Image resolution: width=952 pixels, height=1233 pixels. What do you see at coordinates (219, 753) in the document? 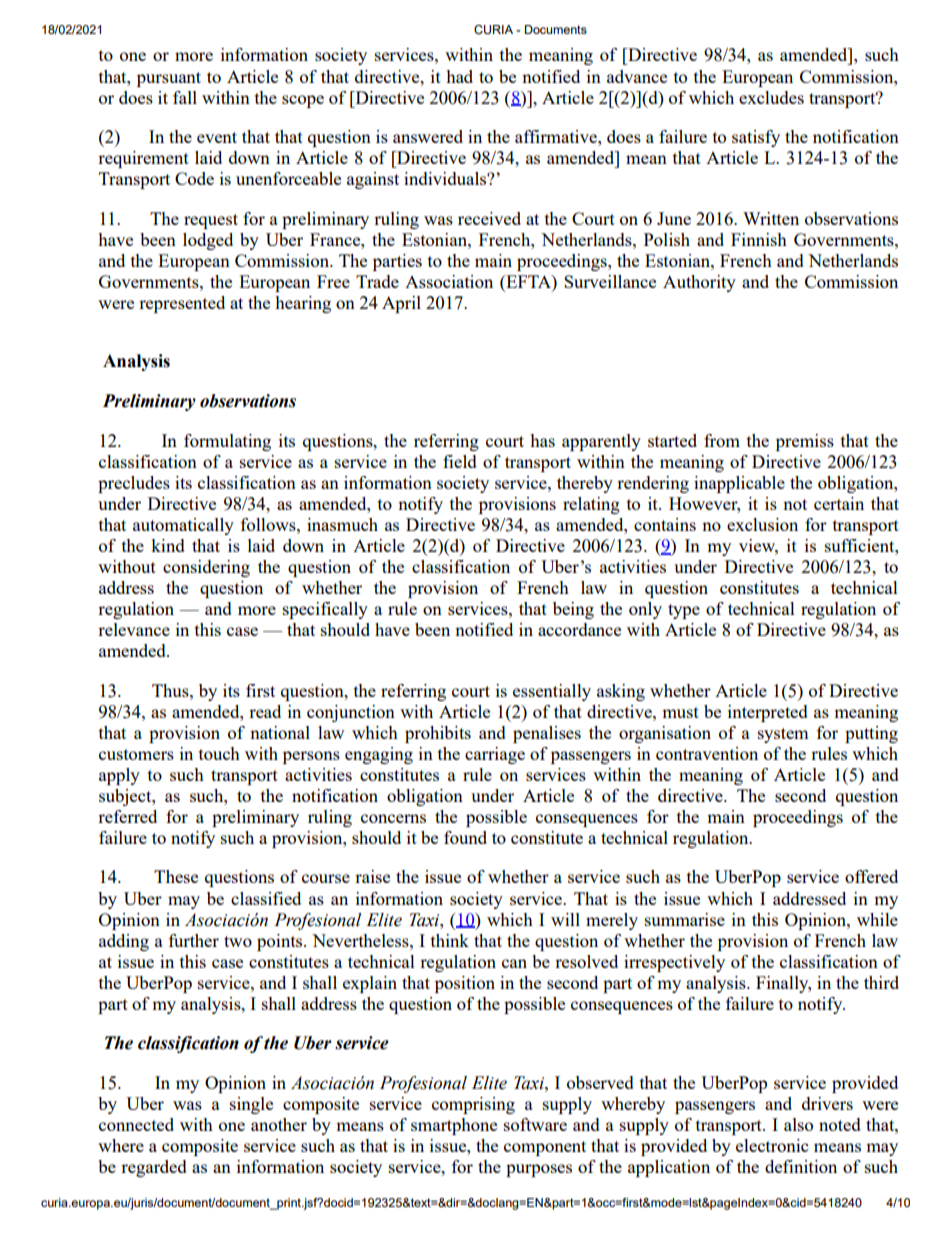
I see `touch` at bounding box center [219, 753].
